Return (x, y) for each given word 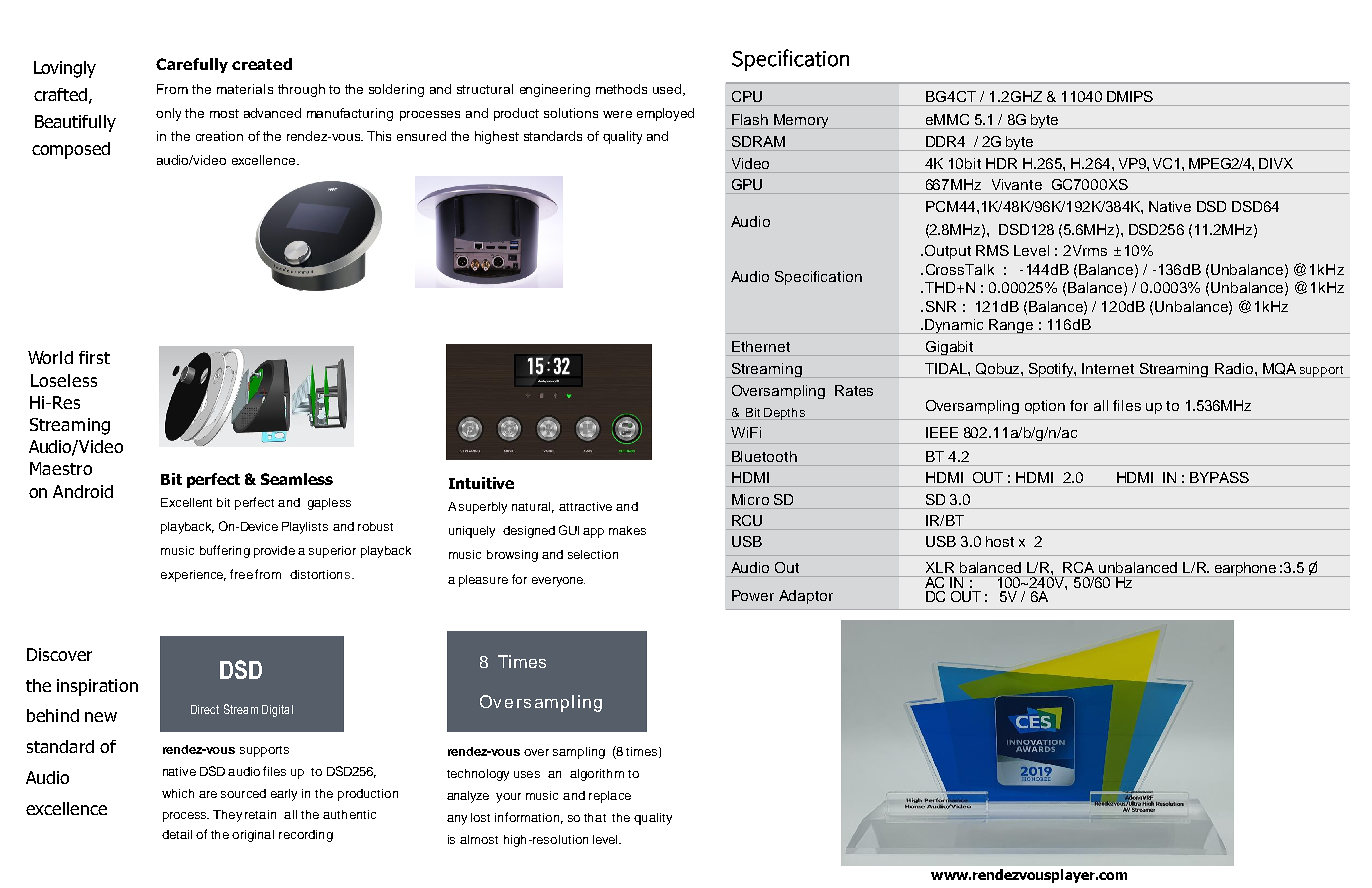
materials (245, 89)
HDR (1001, 163)
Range (1012, 326)
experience (193, 576)
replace (610, 797)
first (94, 357)
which (178, 793)
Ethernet (761, 346)
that (595, 817)
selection (593, 554)
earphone (1245, 569)
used (668, 90)
